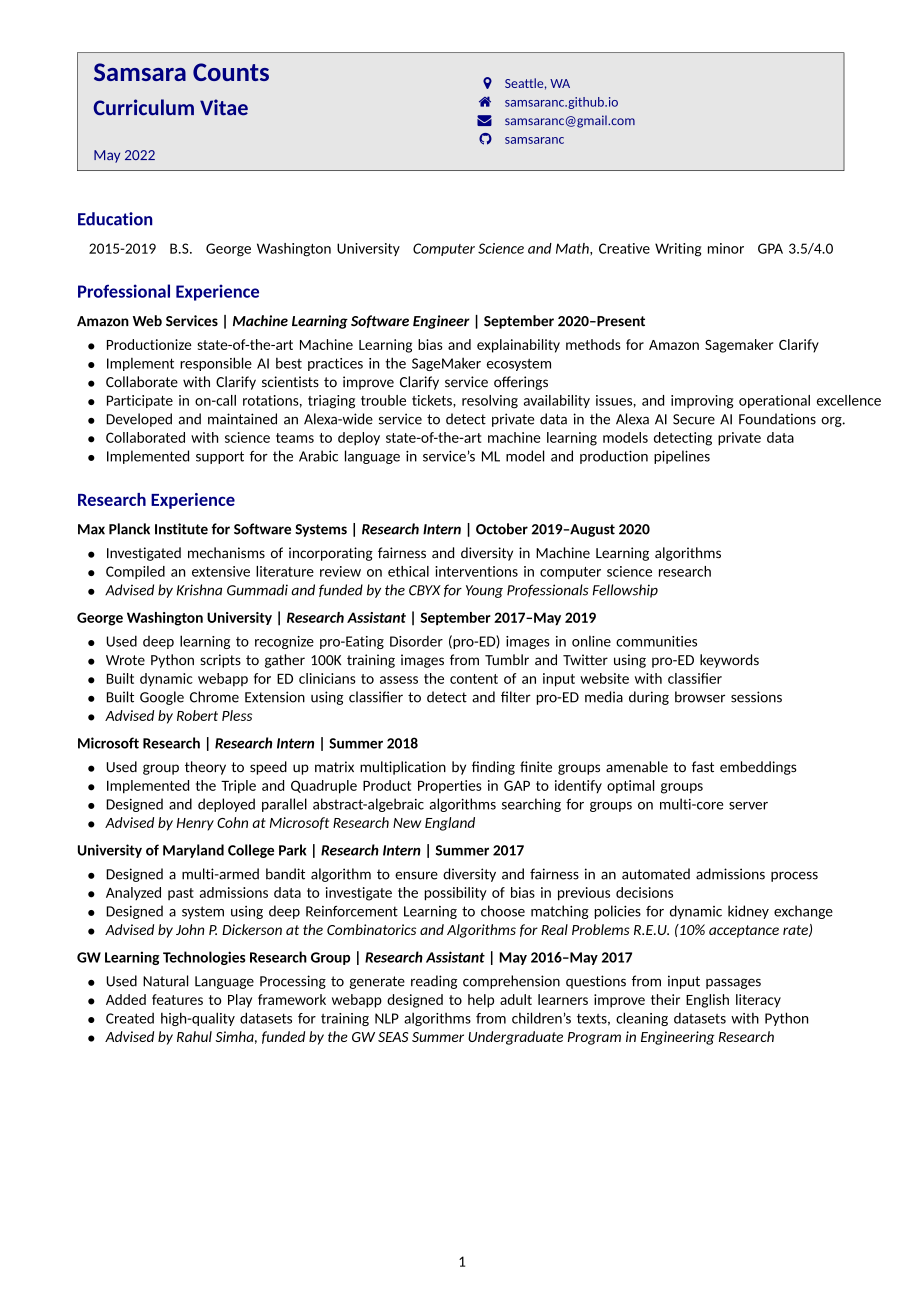  I want to click on England, so click(450, 824).
